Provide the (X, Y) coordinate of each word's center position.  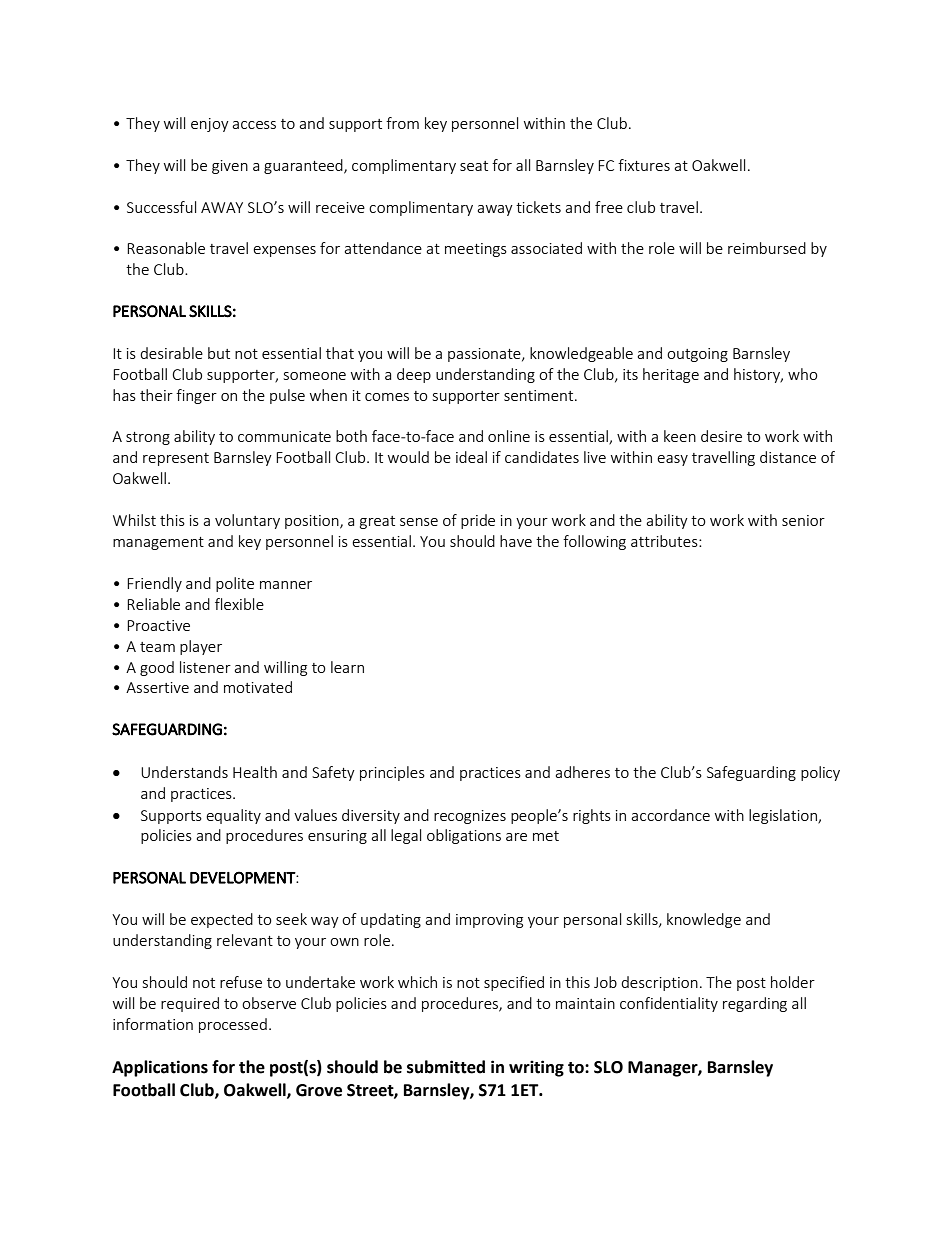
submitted (446, 1067)
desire (721, 436)
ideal (471, 457)
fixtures (644, 165)
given (230, 167)
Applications (160, 1068)
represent (176, 459)
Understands (184, 772)
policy (820, 773)
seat (474, 166)
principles (392, 773)
